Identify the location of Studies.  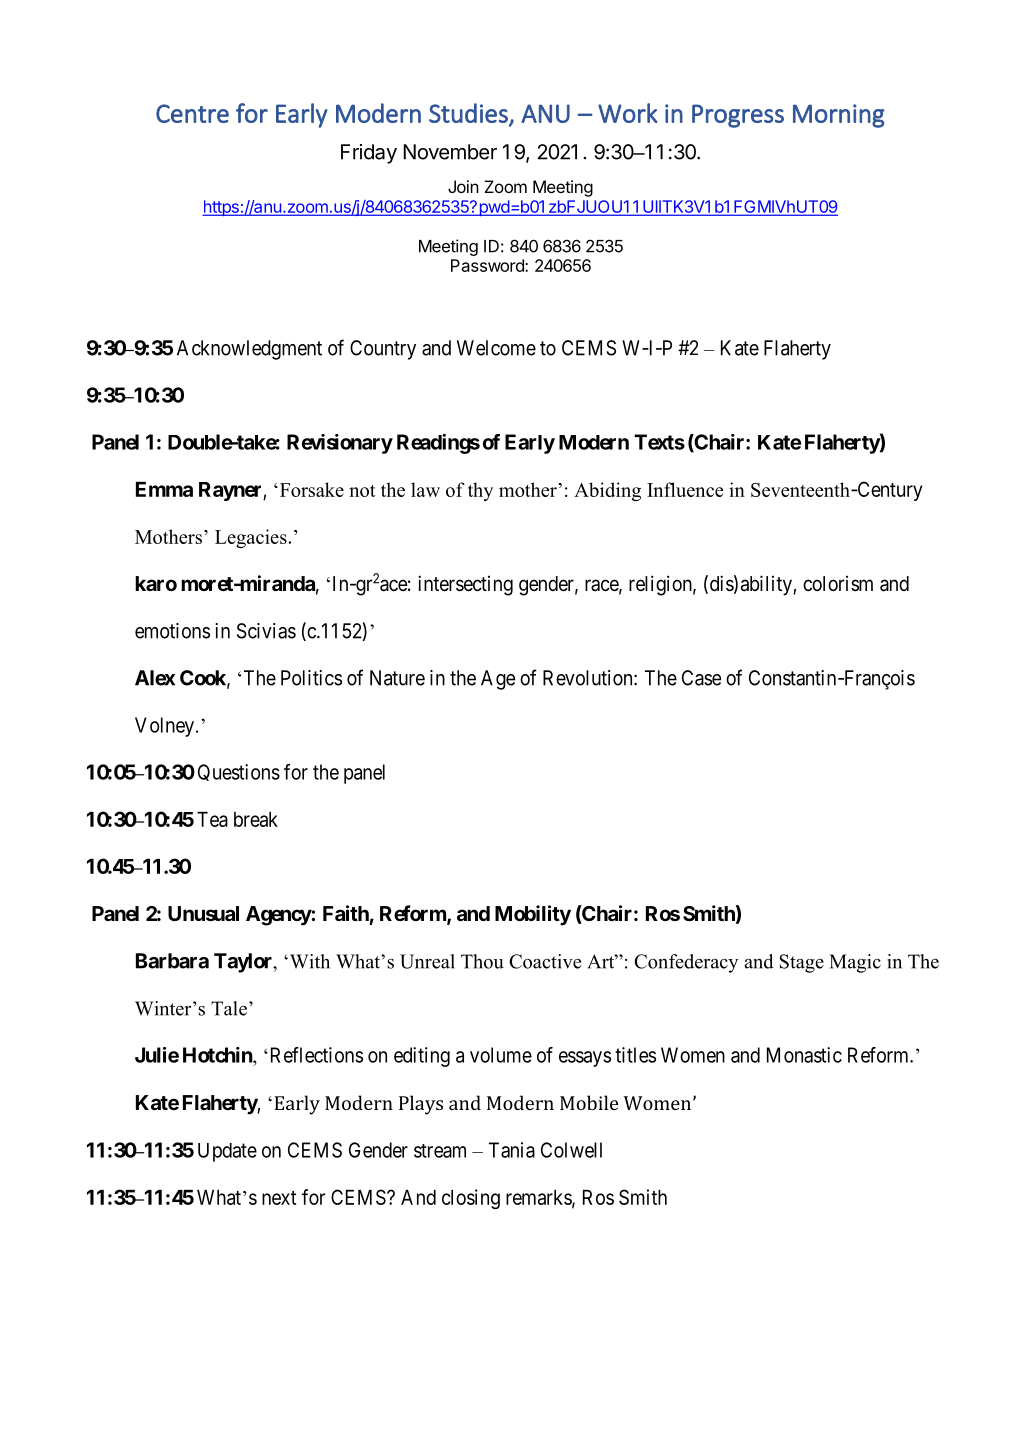
(469, 114).
